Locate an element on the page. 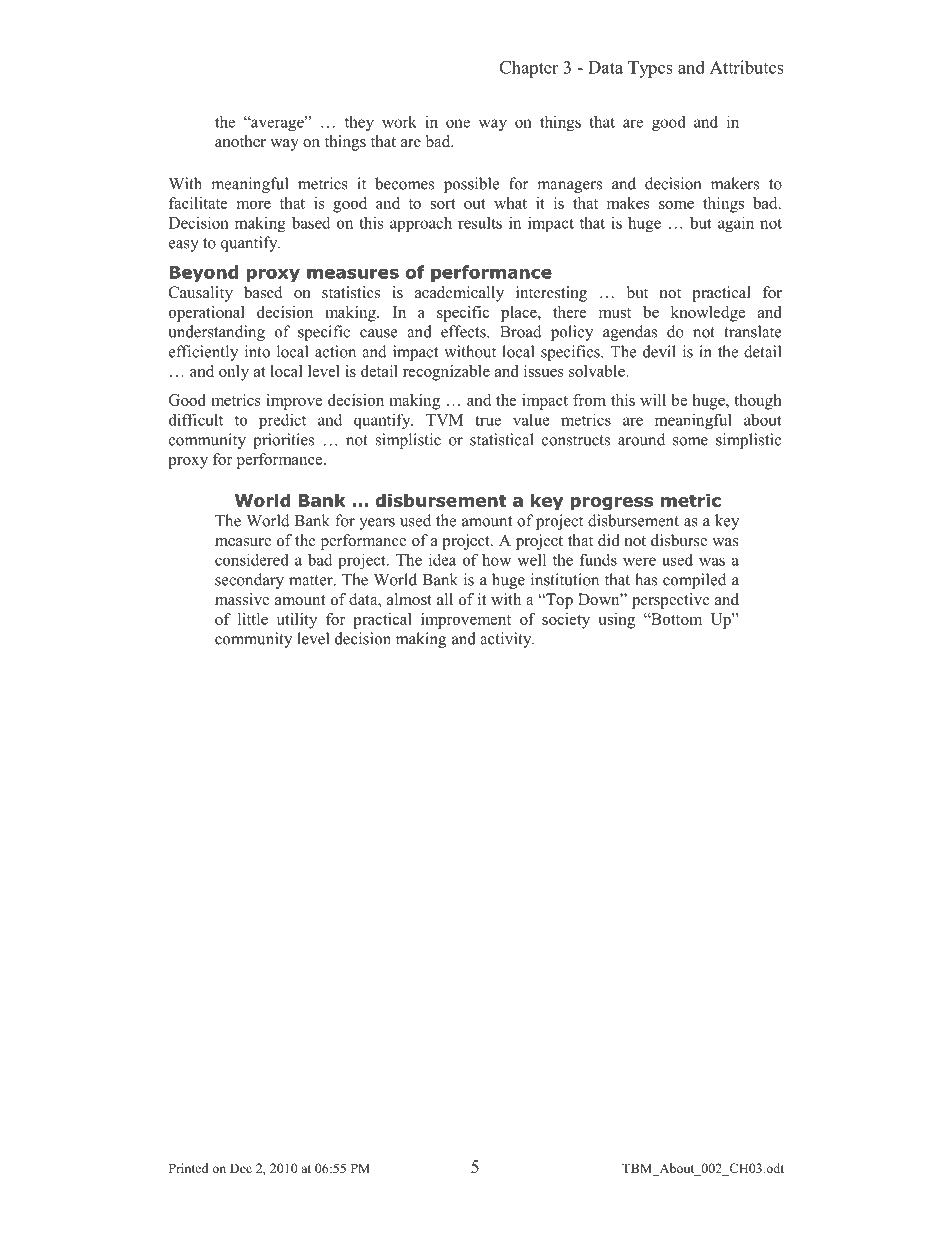  compiled is located at coordinates (694, 581).
